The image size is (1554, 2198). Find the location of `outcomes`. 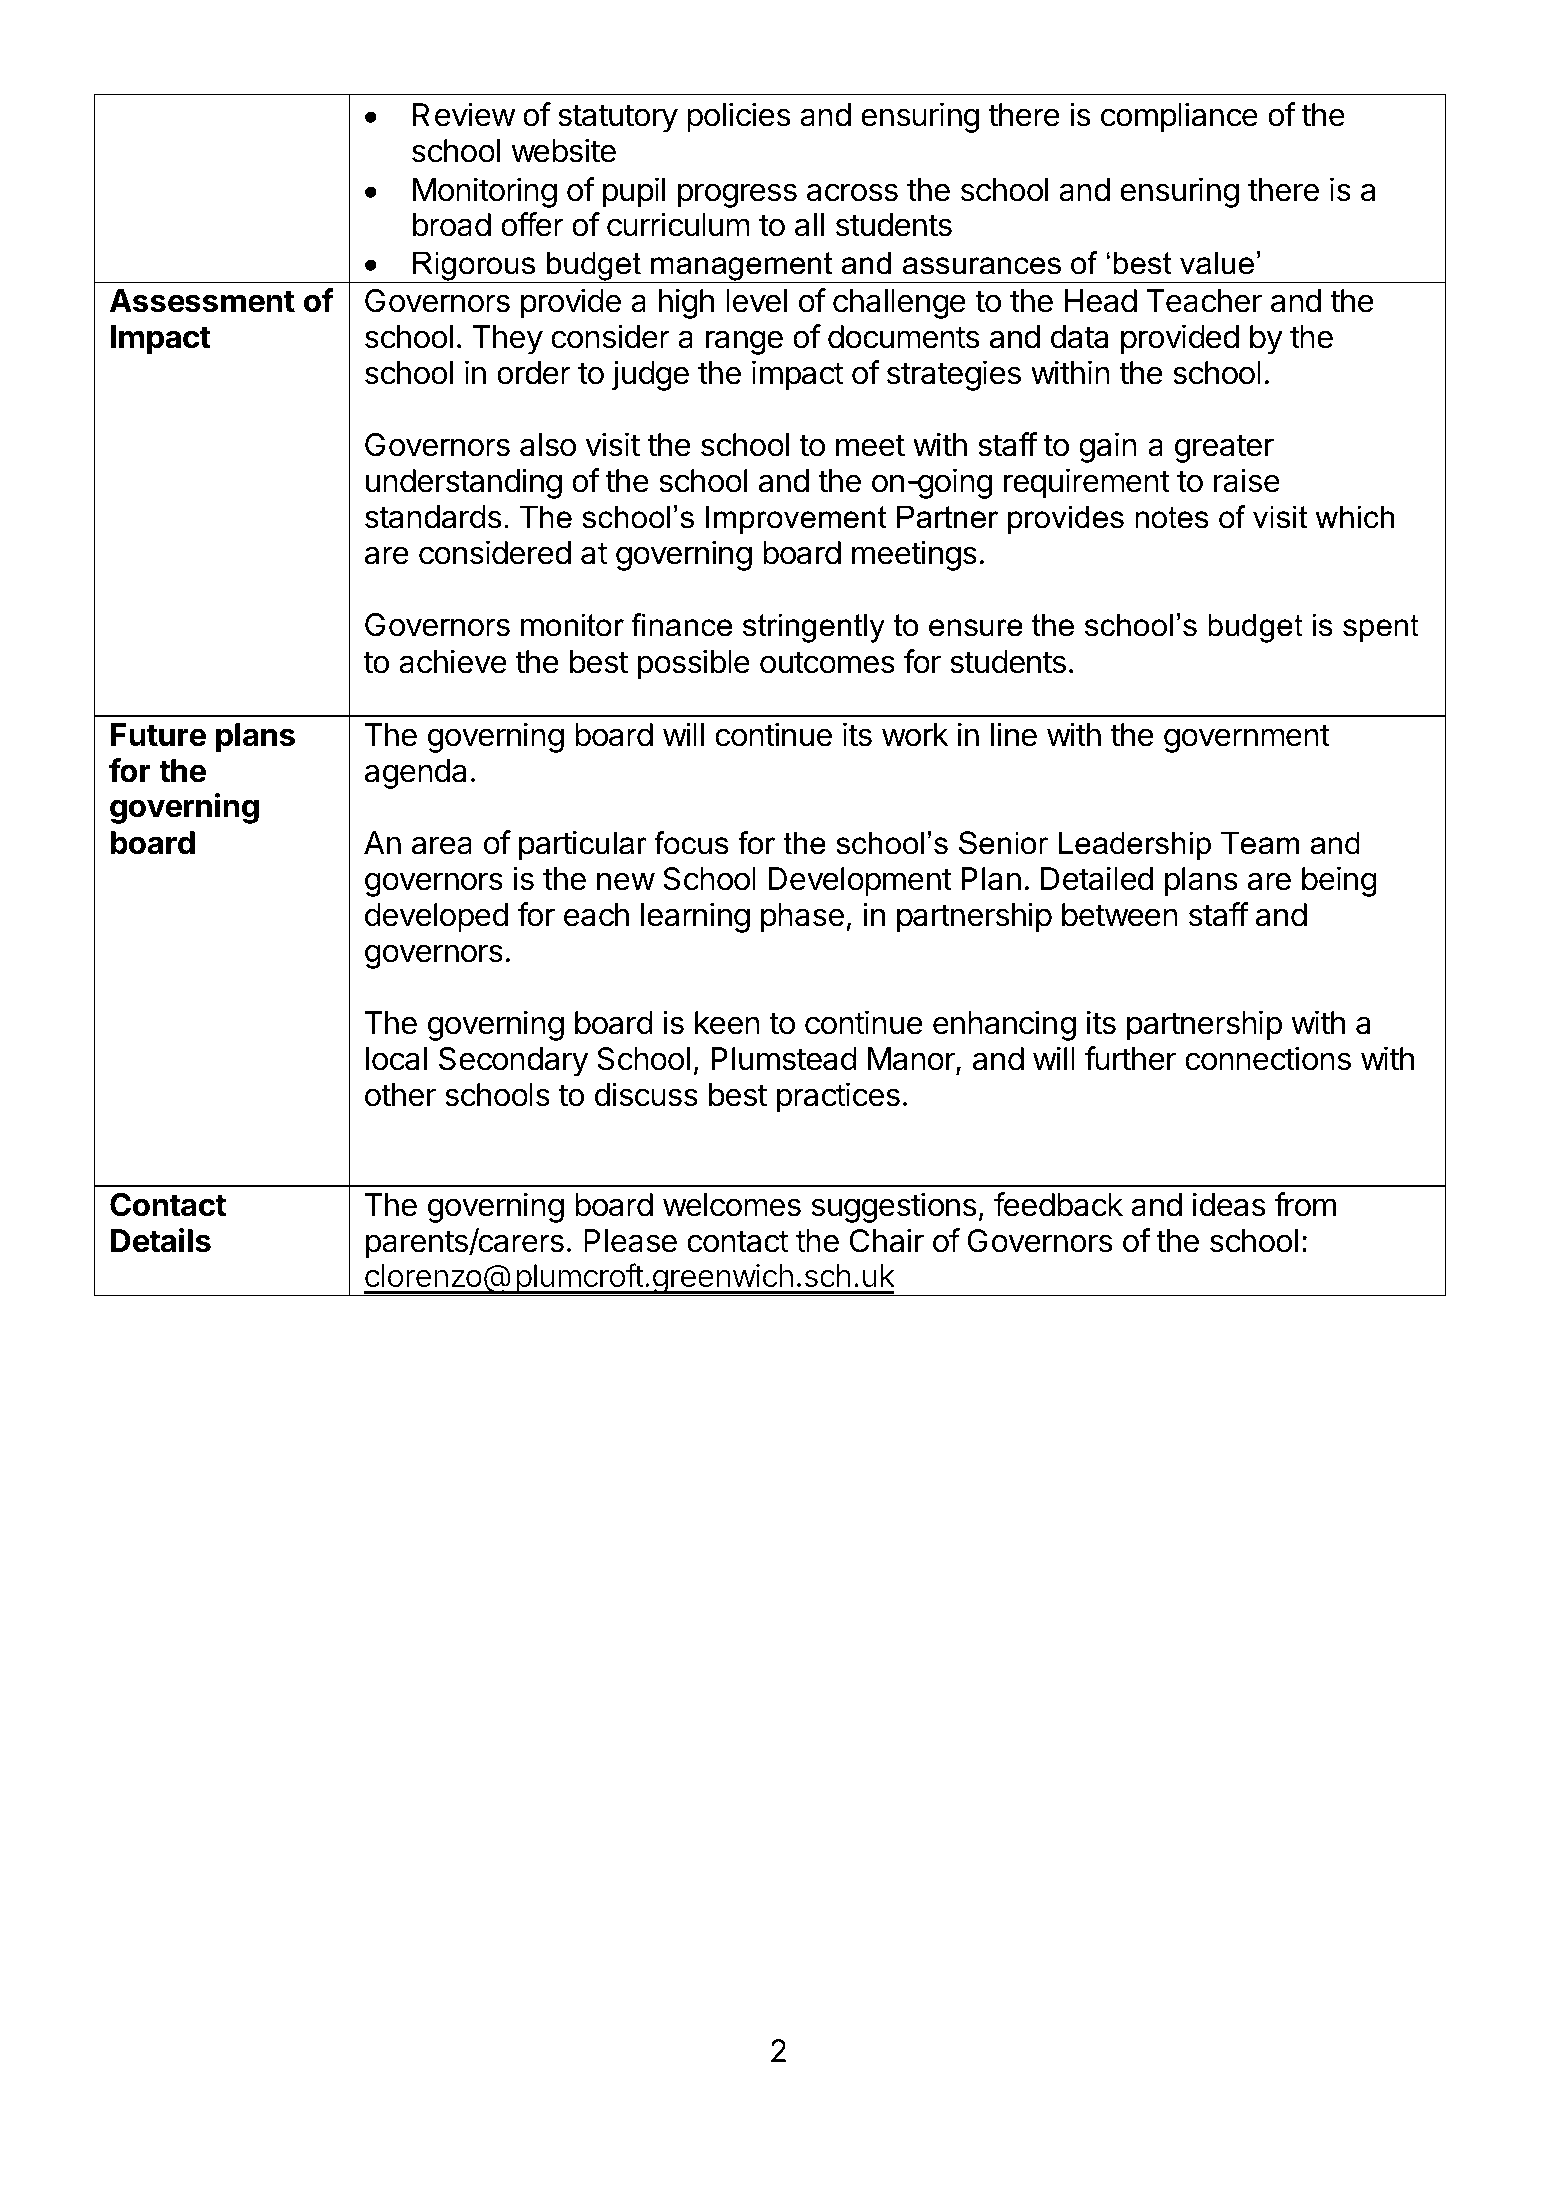

outcomes is located at coordinates (827, 663).
